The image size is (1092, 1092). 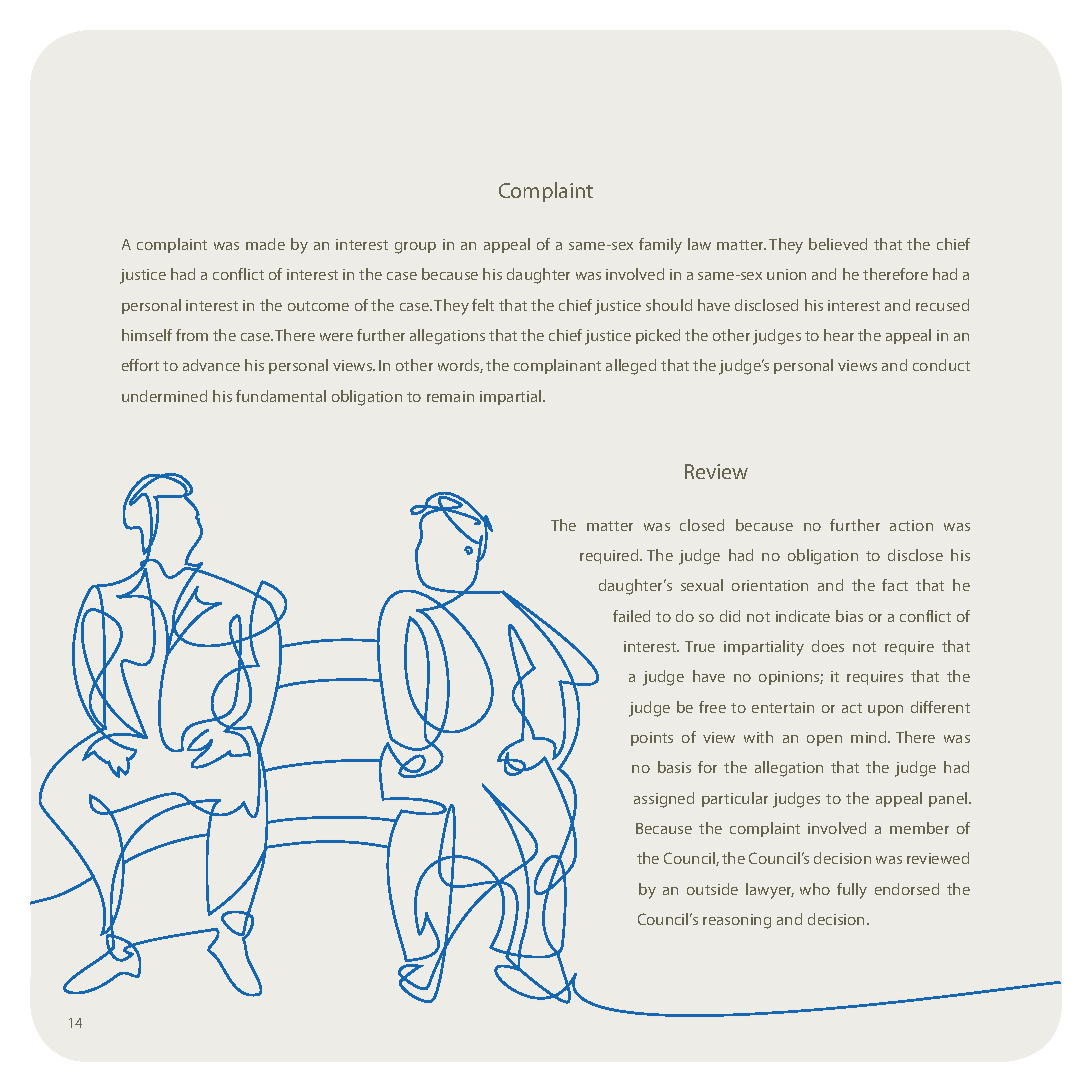 What do you see at coordinates (737, 921) in the page?
I see `reasoning` at bounding box center [737, 921].
